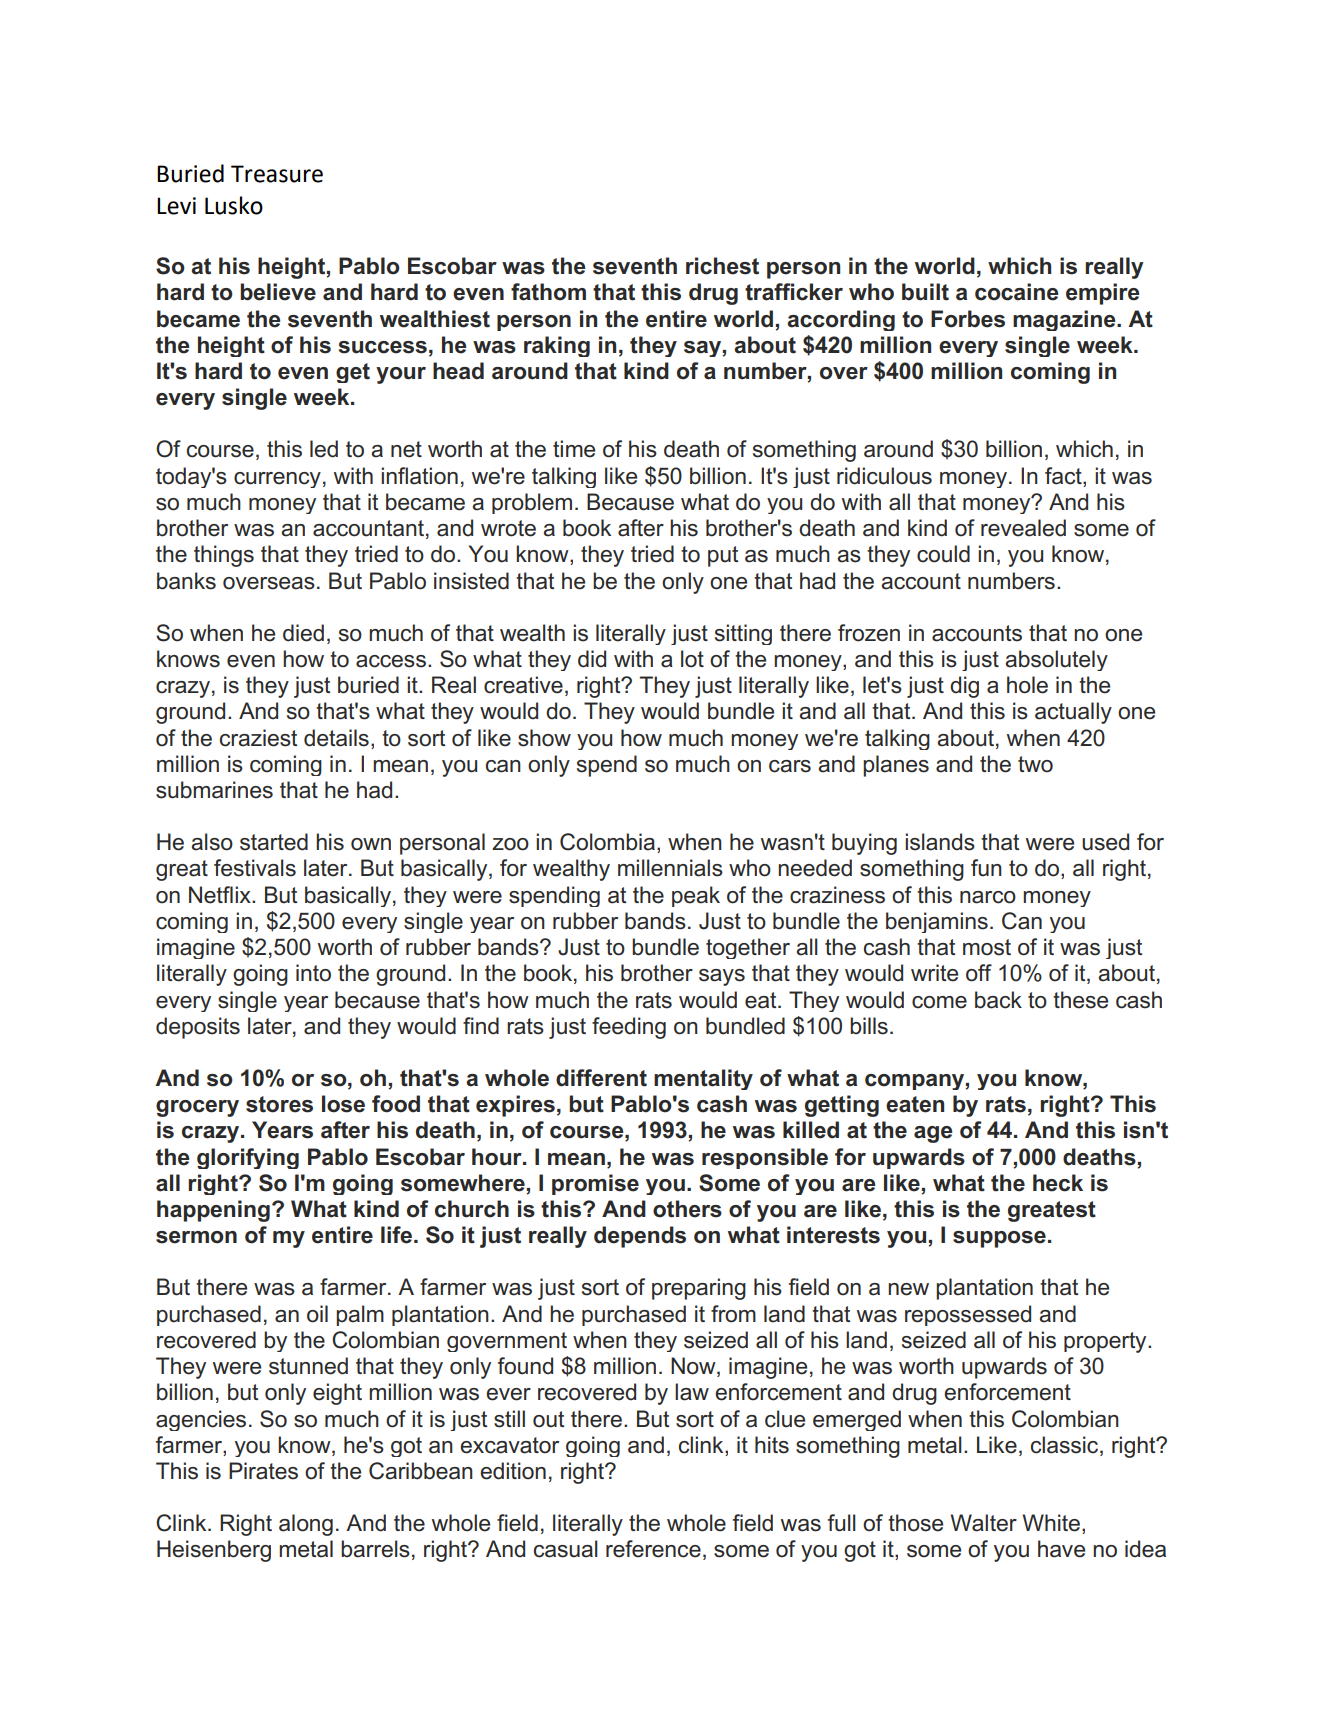 The image size is (1327, 1718). I want to click on reference, so click(653, 1549).
